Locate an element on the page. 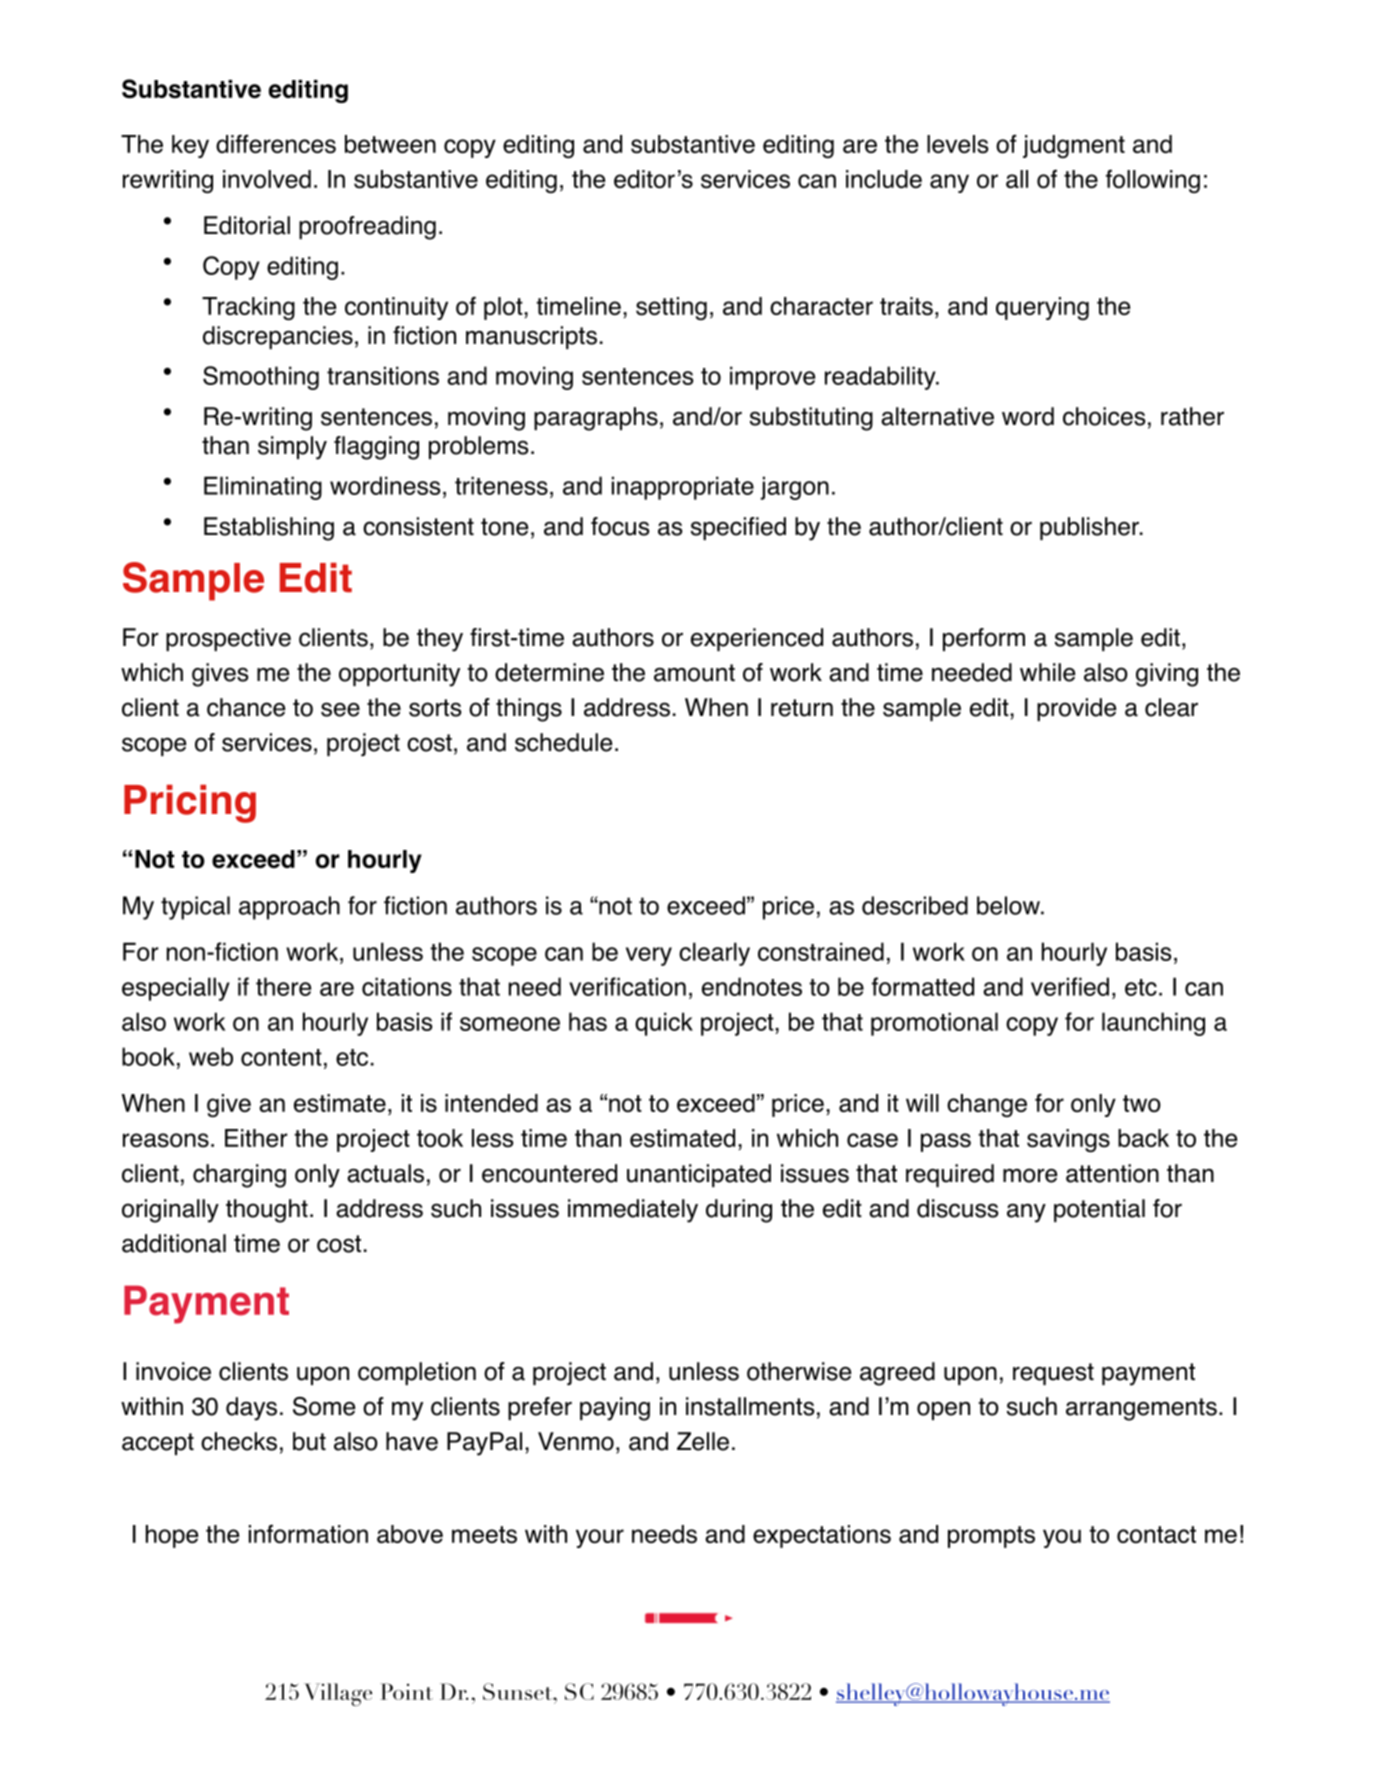 Image resolution: width=1375 pixels, height=1779 pixels. very is located at coordinates (649, 956).
